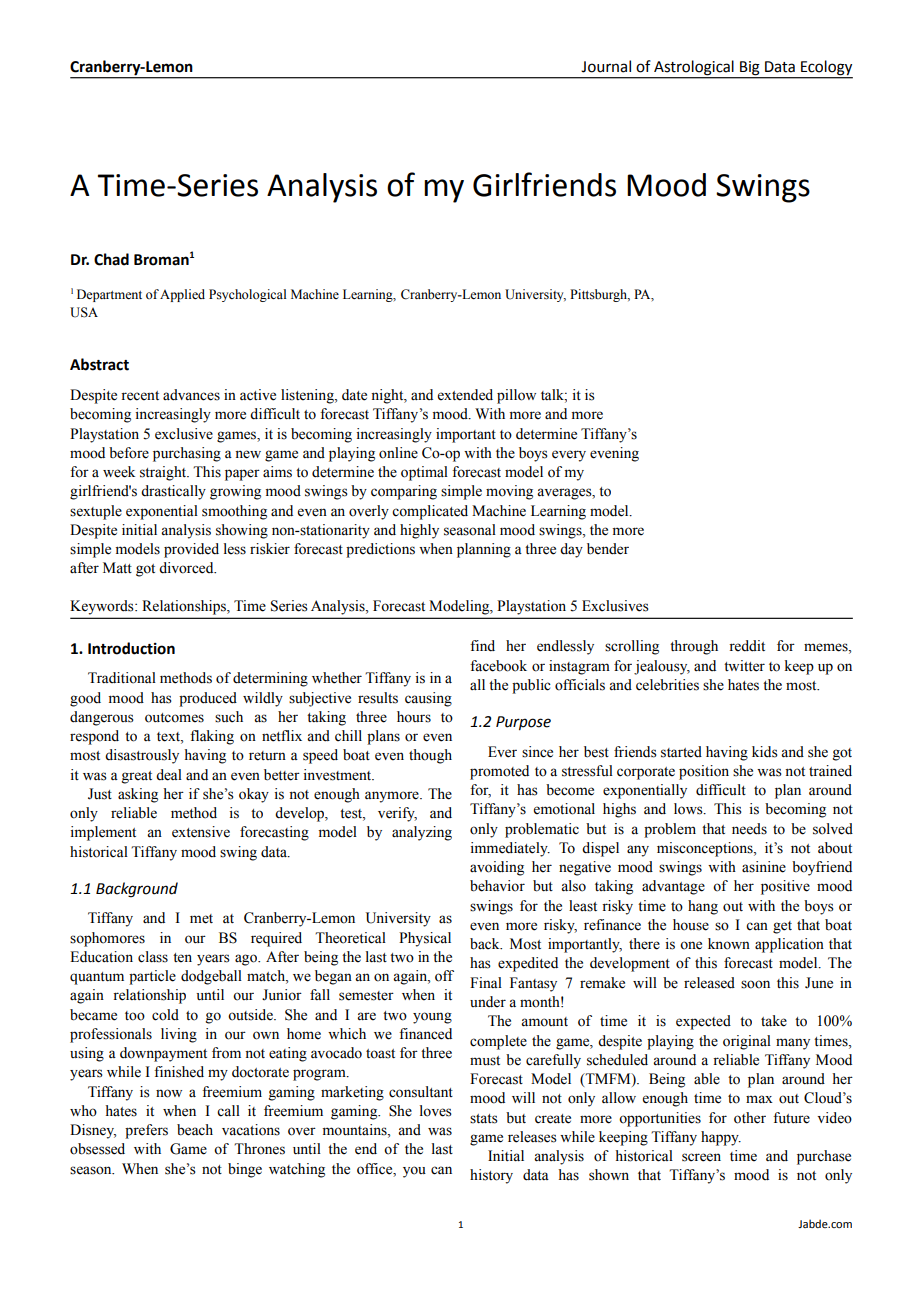 This document has height=1307, width=924. What do you see at coordinates (747, 646) in the document?
I see `reddit` at bounding box center [747, 646].
